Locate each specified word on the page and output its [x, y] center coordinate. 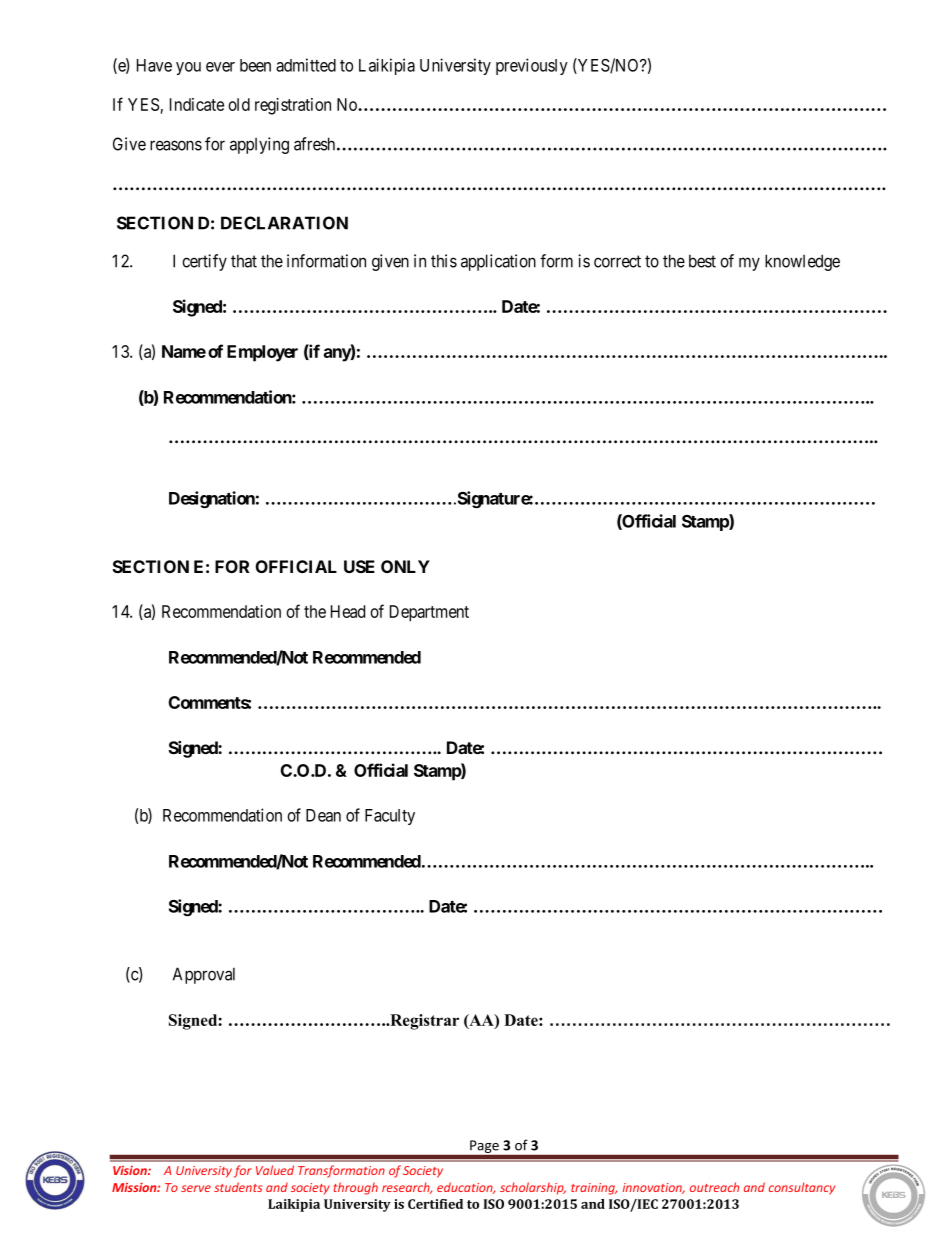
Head [348, 611]
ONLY [405, 566]
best [702, 261]
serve [196, 1188]
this [444, 261]
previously [532, 66]
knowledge [802, 262]
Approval [204, 975]
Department [429, 613]
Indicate [197, 104]
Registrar [423, 1022]
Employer [262, 353]
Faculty [390, 817]
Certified [435, 1204]
